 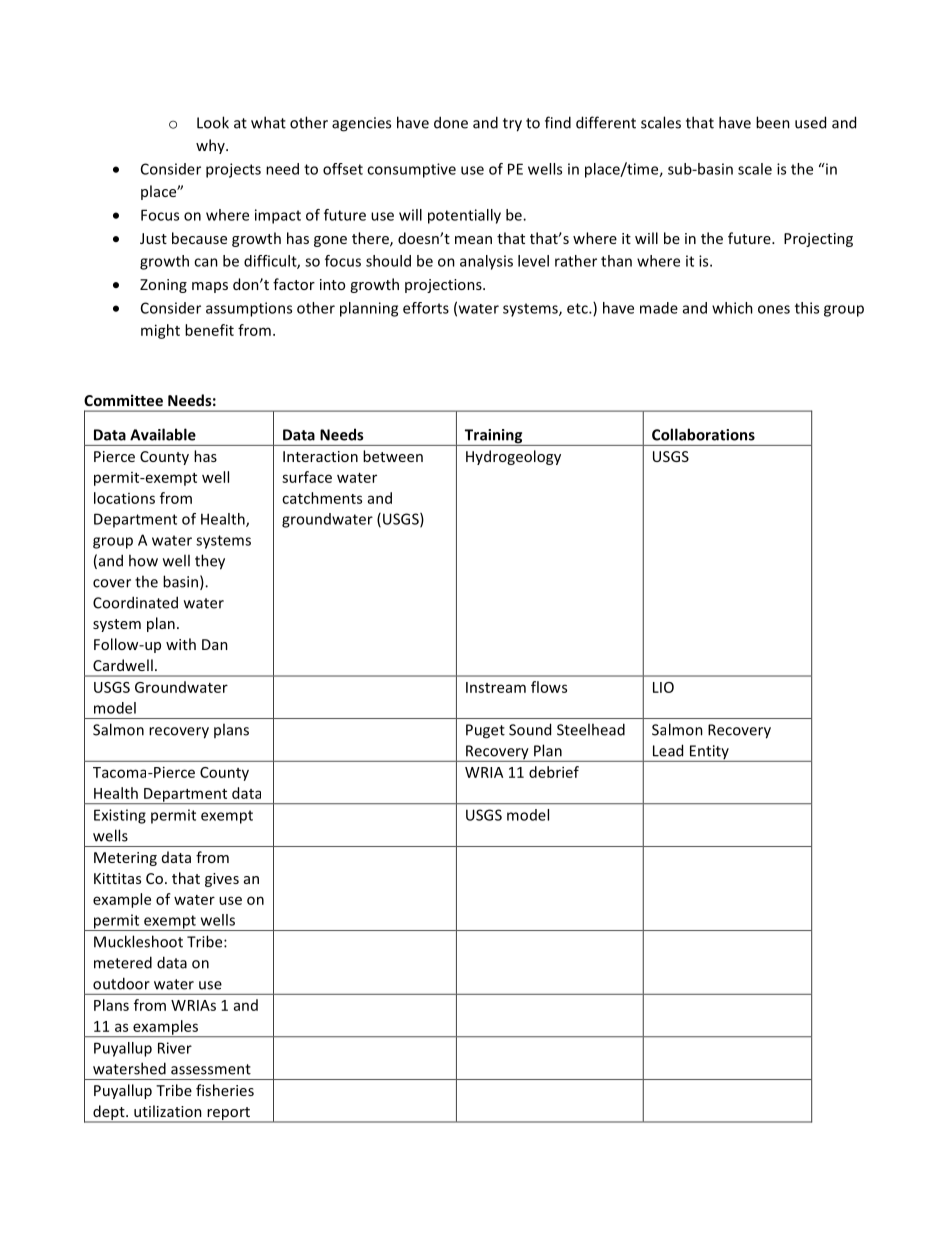 What do you see at coordinates (703, 434) in the screenshot?
I see `Collaborations` at bounding box center [703, 434].
